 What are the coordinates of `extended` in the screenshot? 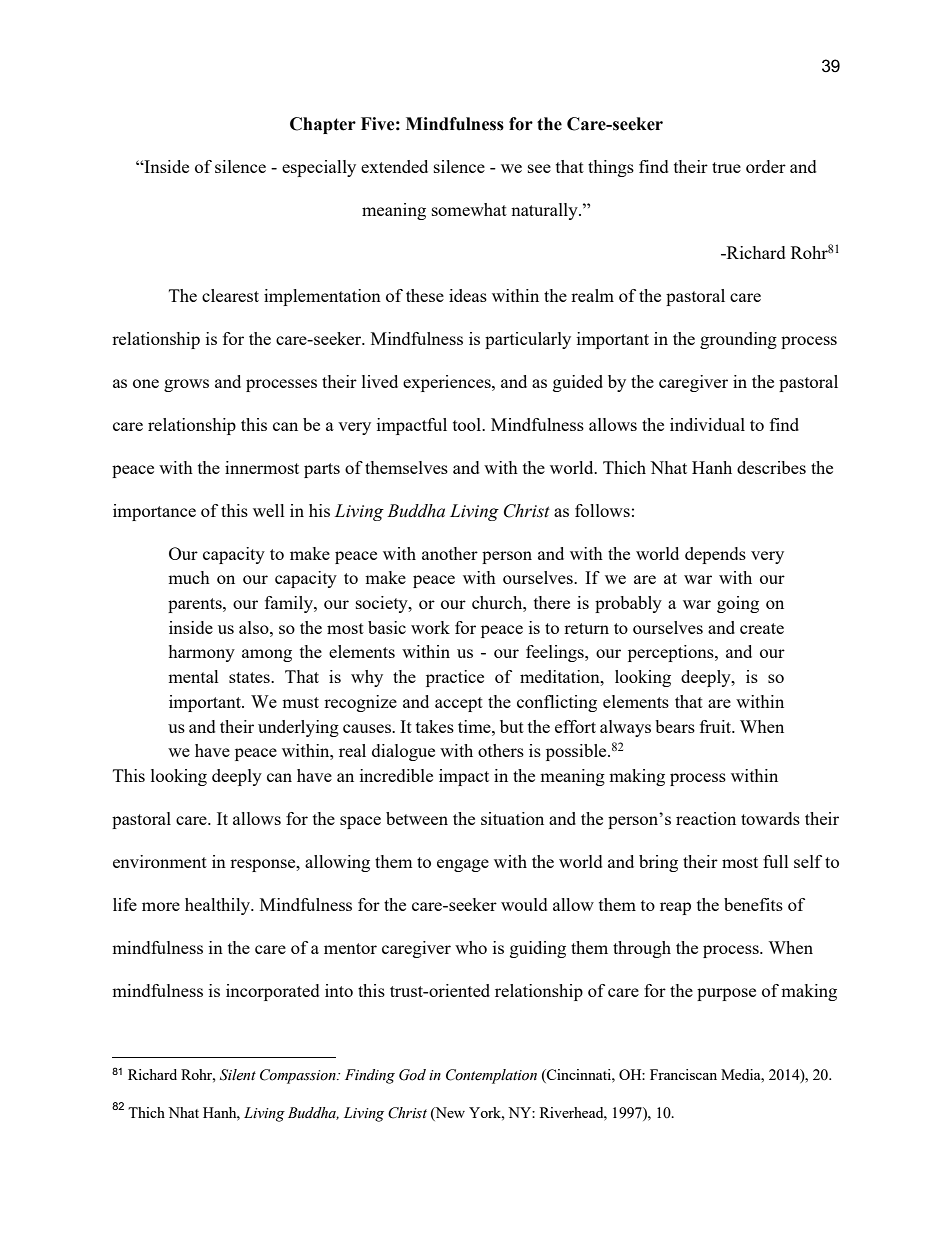 It's located at (394, 166).
